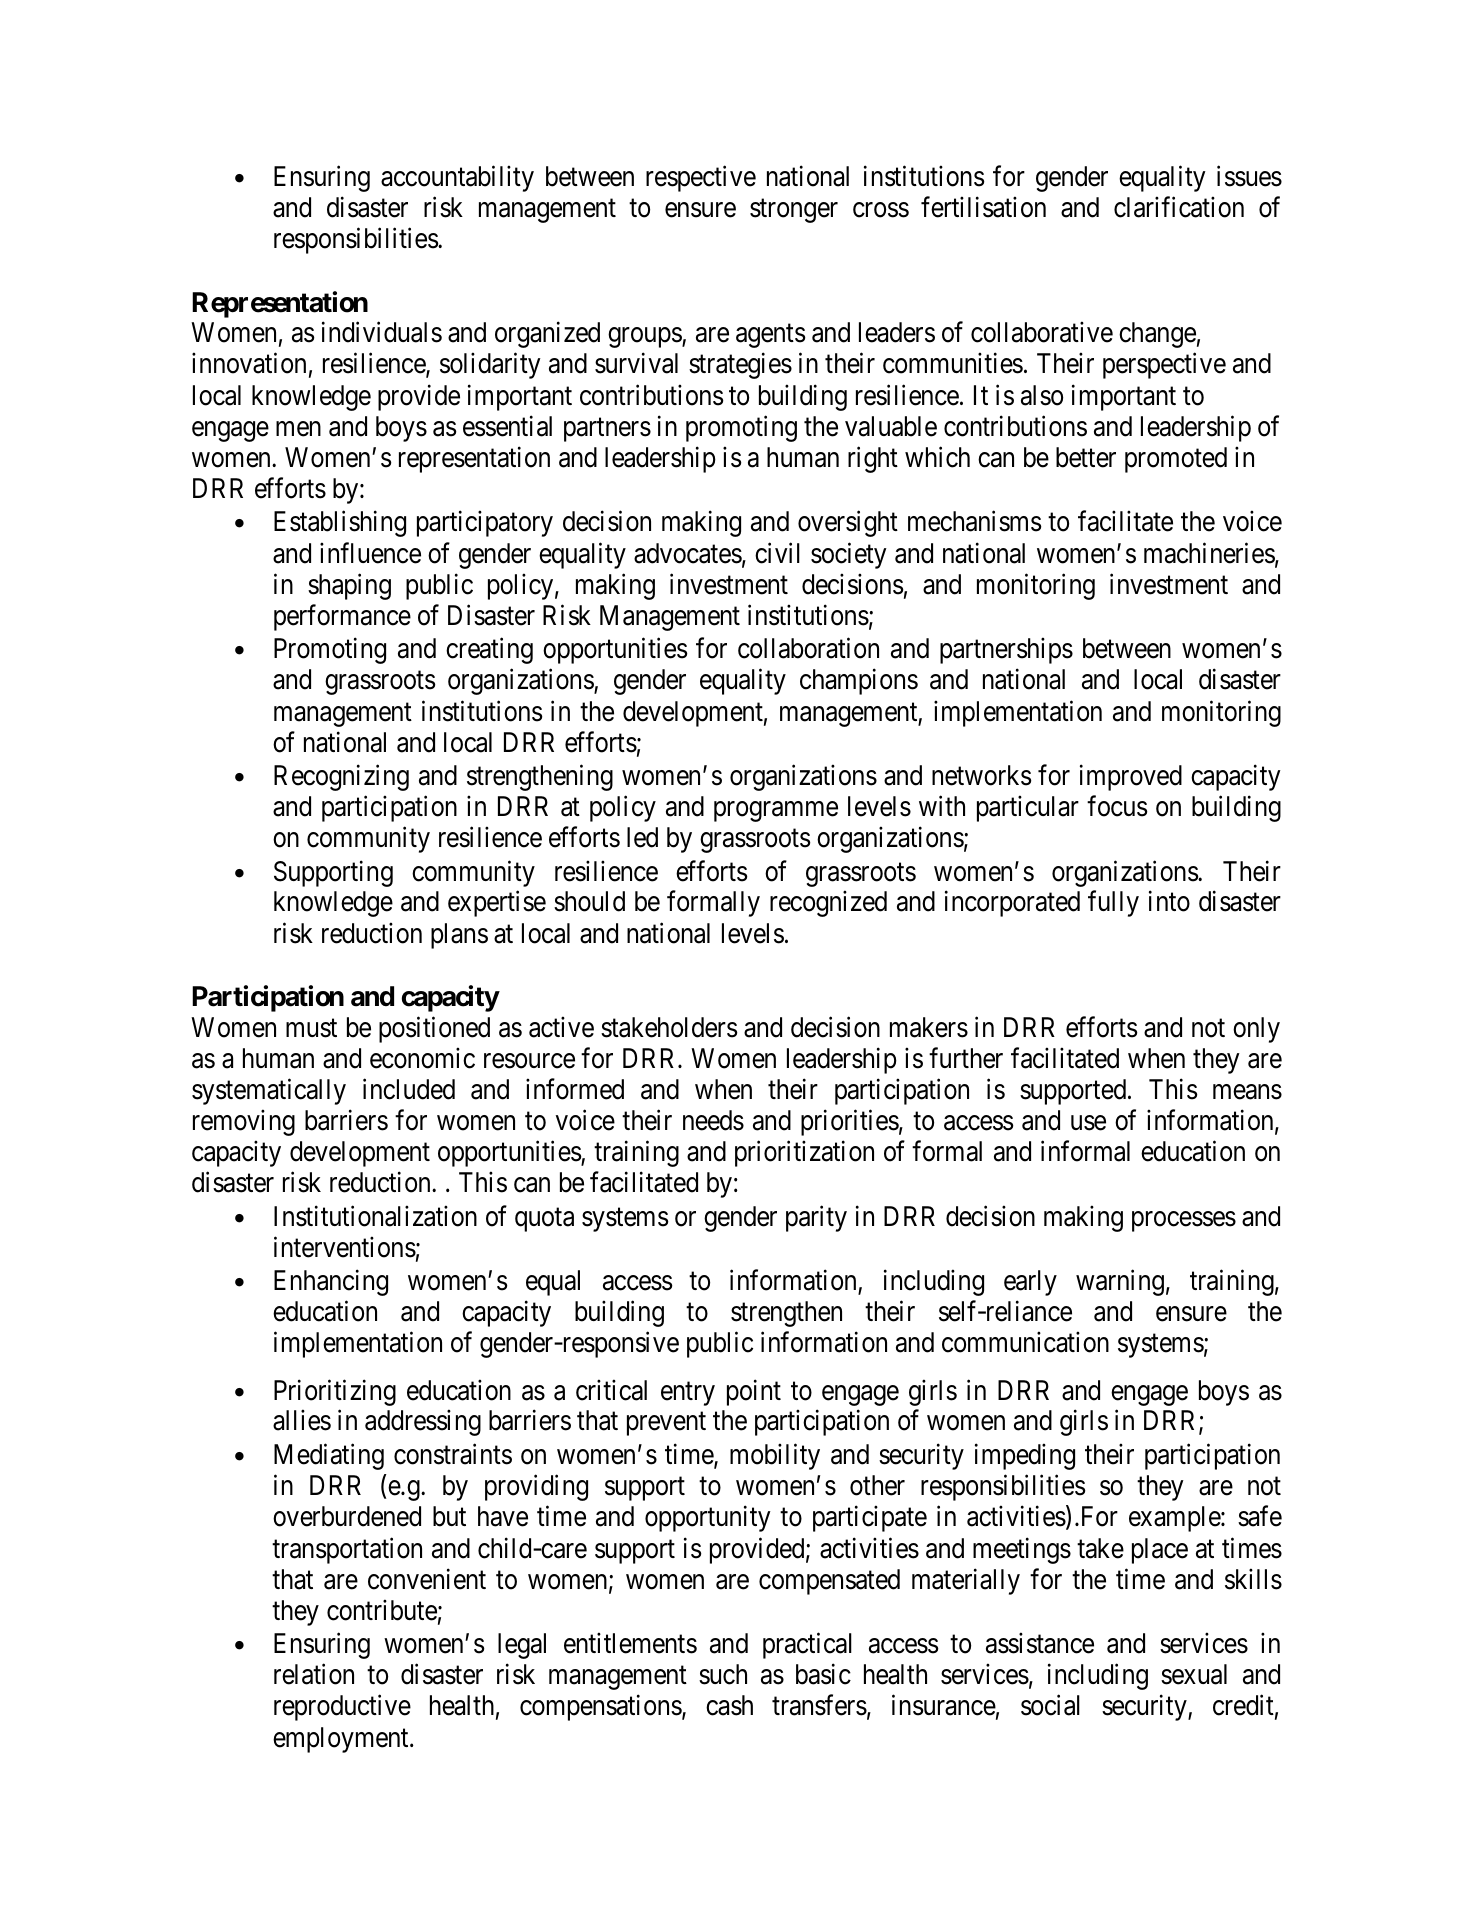 The height and width of the screenshot is (1906, 1473). Describe the element at coordinates (828, 904) in the screenshot. I see `recognized` at that location.
